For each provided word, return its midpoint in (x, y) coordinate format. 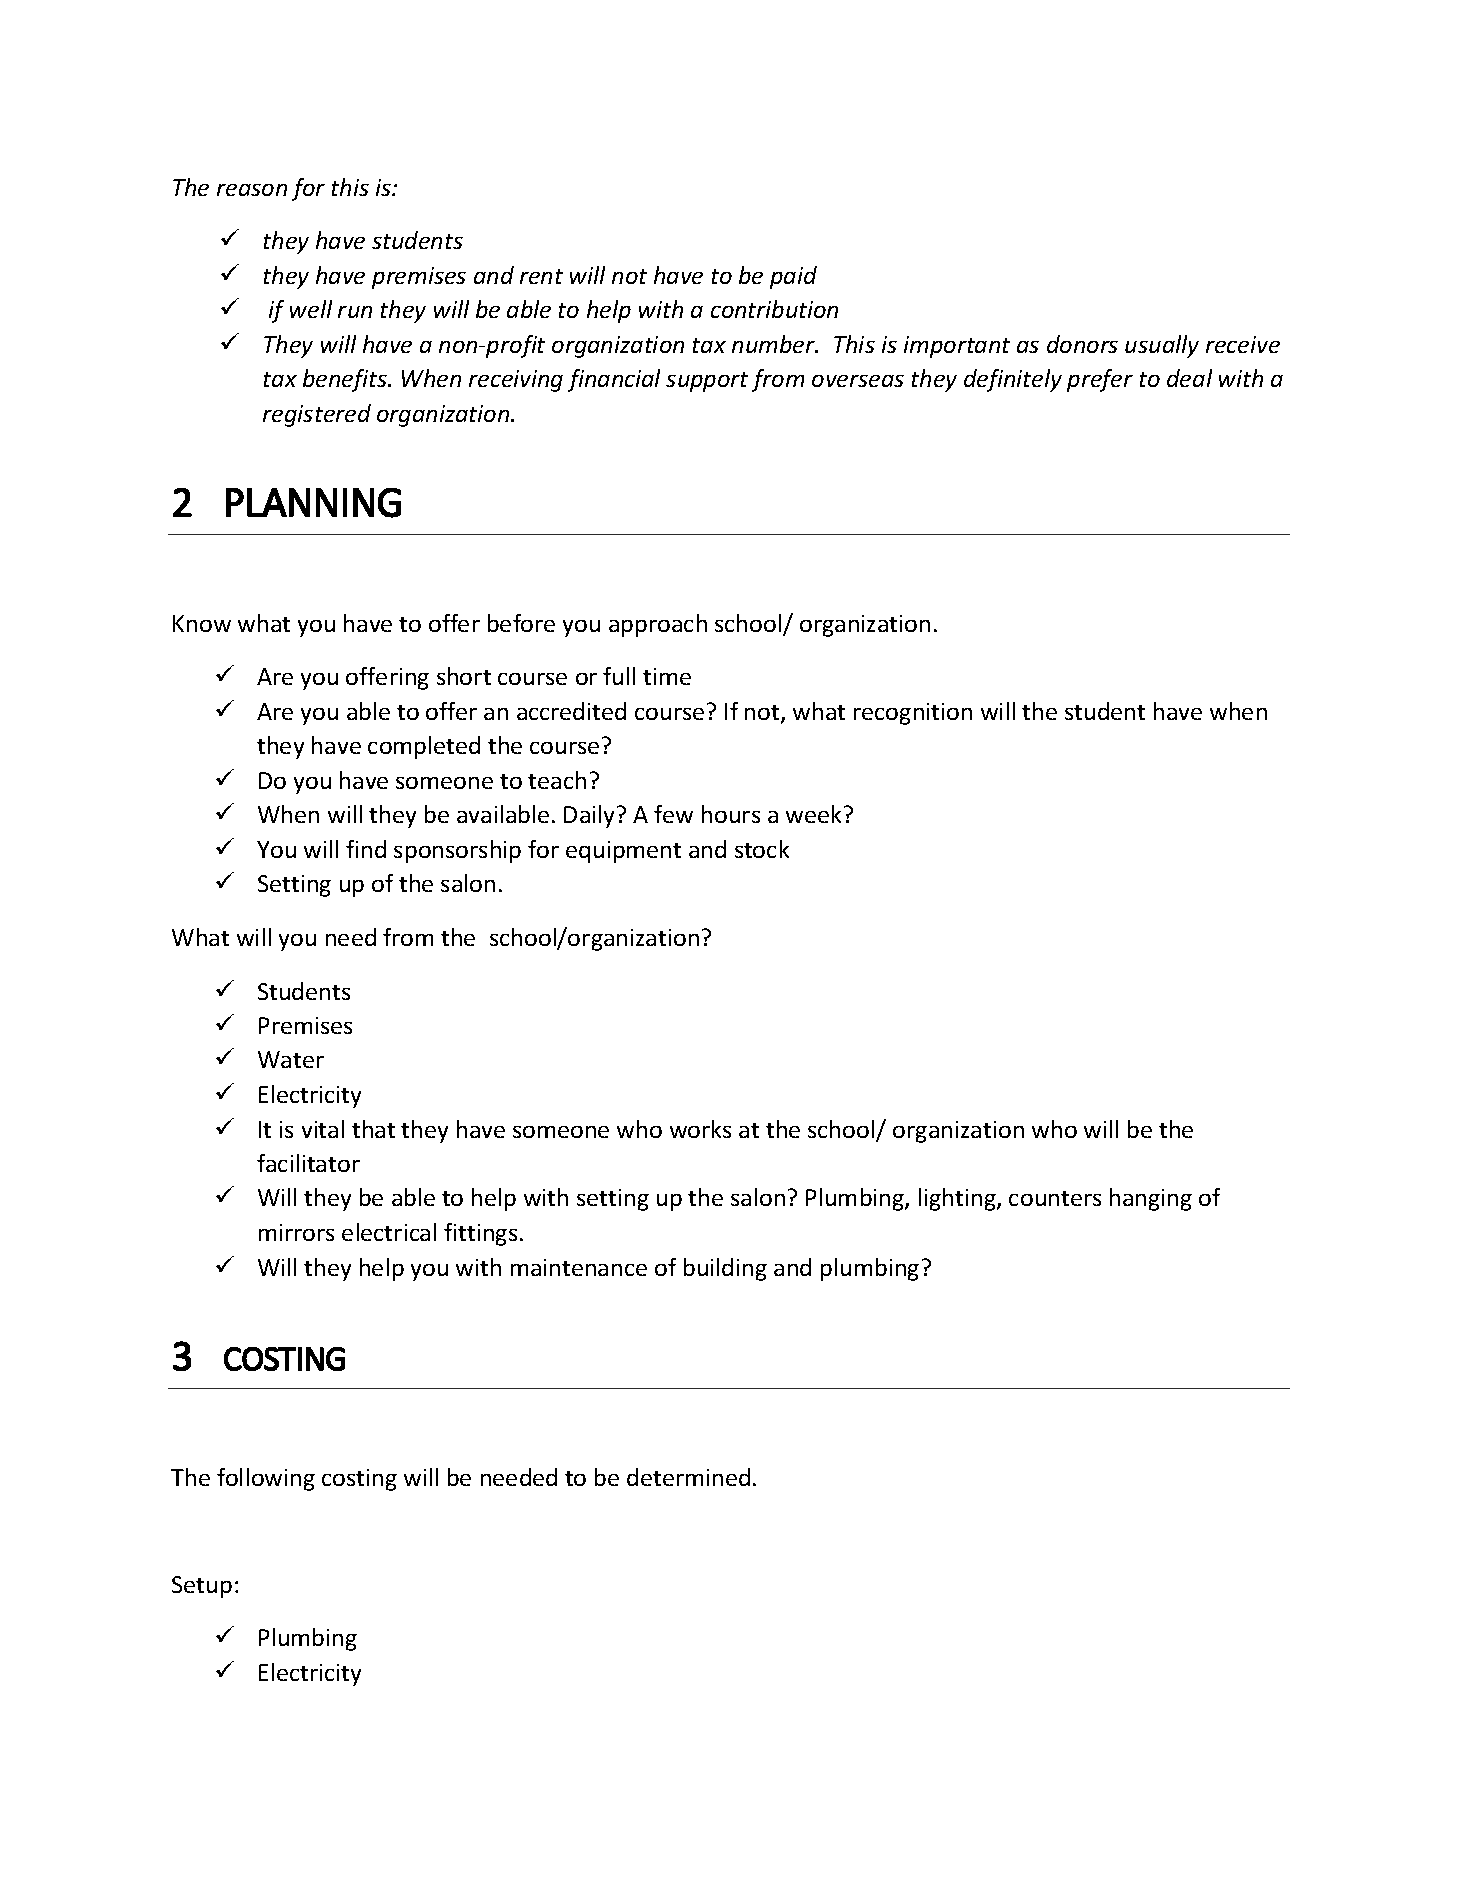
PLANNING (313, 503)
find (366, 849)
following (266, 1479)
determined (688, 1477)
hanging (1151, 1199)
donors (1082, 344)
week (813, 814)
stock (762, 849)
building (725, 1269)
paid (793, 277)
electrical (389, 1232)
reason (252, 190)
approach (658, 625)
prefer (1100, 380)
